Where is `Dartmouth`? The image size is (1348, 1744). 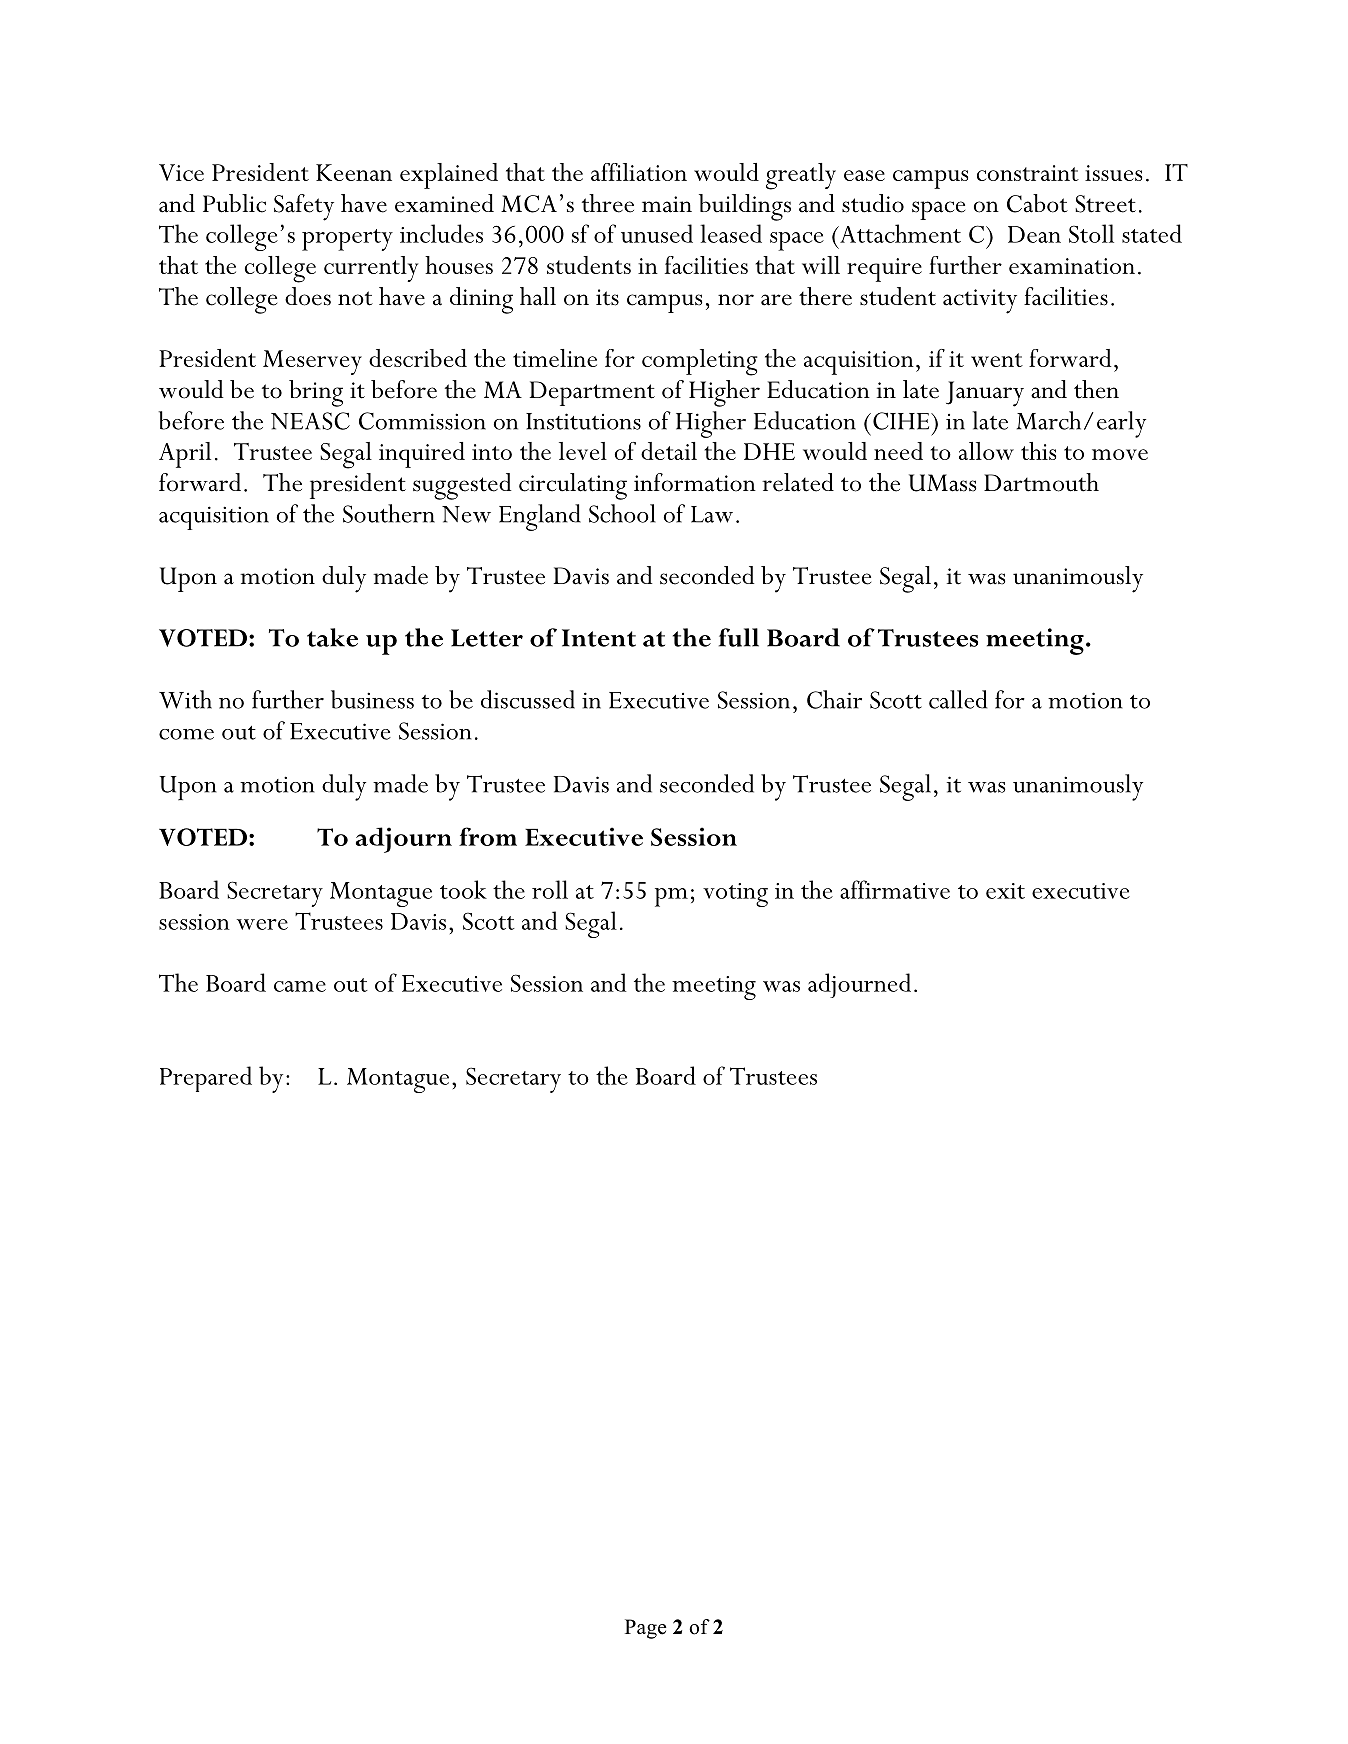
Dartmouth is located at coordinates (1041, 482).
